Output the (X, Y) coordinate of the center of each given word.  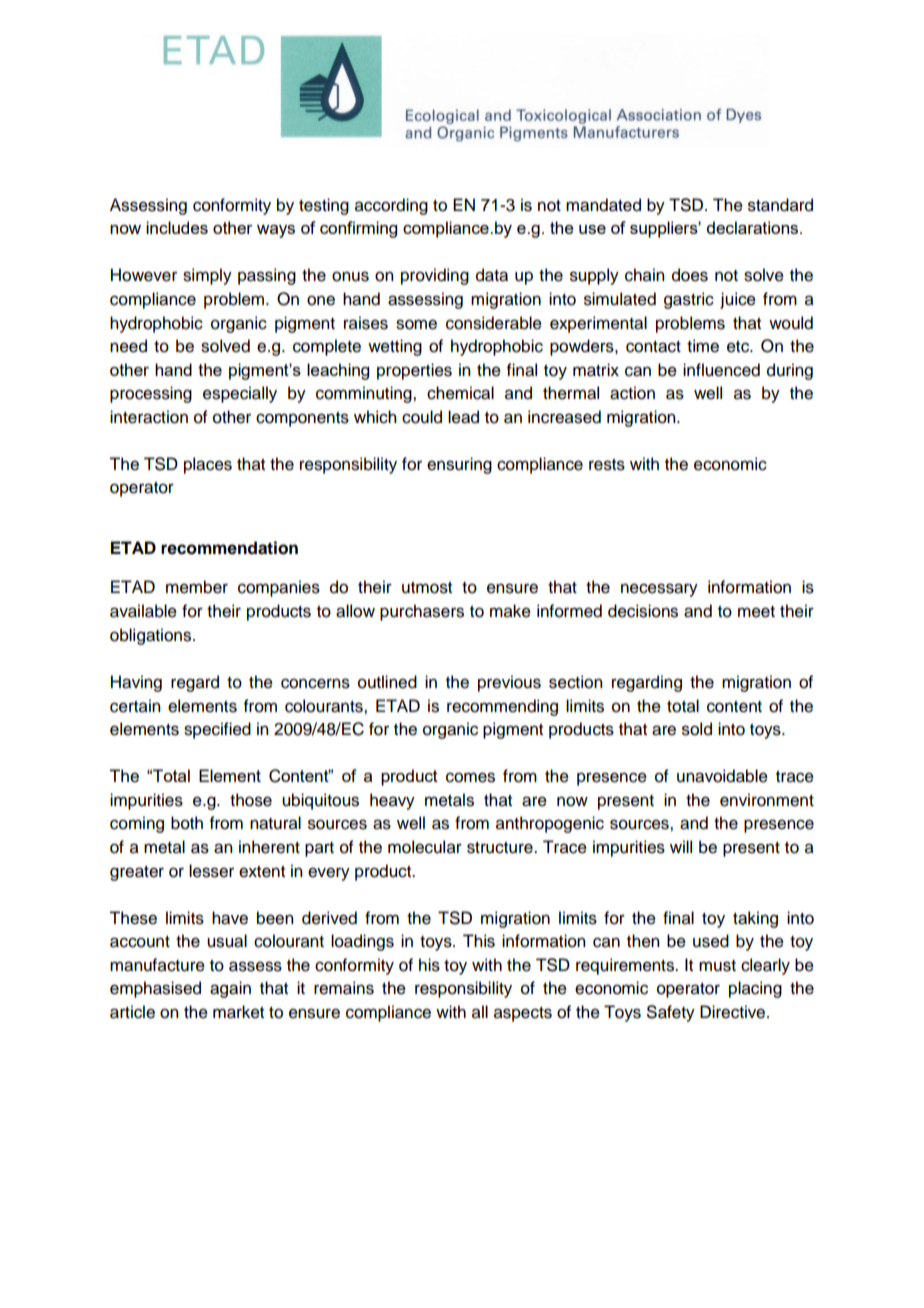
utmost (427, 588)
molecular (425, 847)
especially (240, 394)
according (391, 206)
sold (697, 729)
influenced (721, 370)
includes (177, 227)
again (230, 989)
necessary (659, 590)
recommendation (229, 548)
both (187, 823)
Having (136, 683)
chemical (460, 393)
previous (509, 683)
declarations (753, 227)
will (681, 846)
